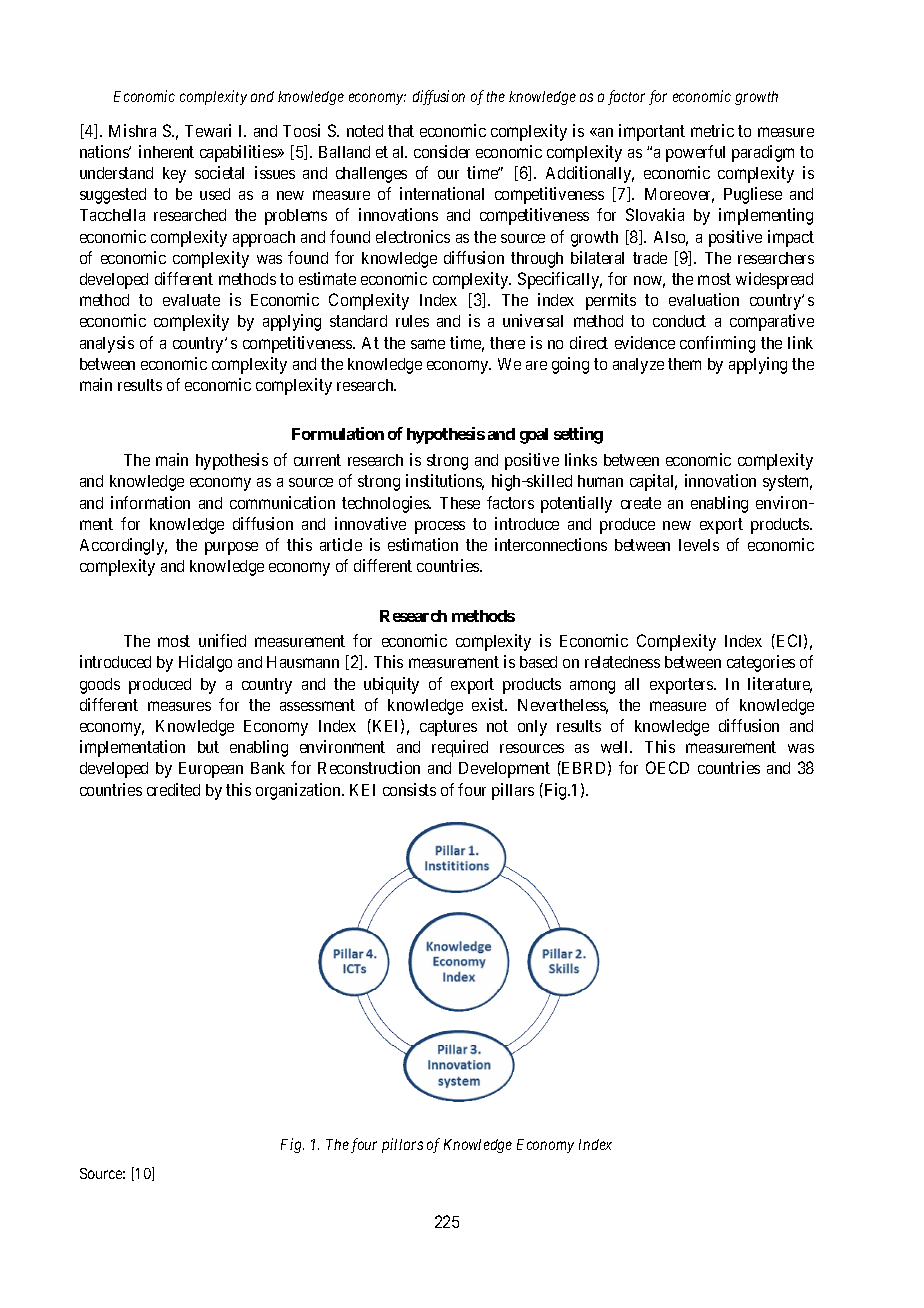 This page has width=924, height=1308. I want to click on same, so click(428, 344).
